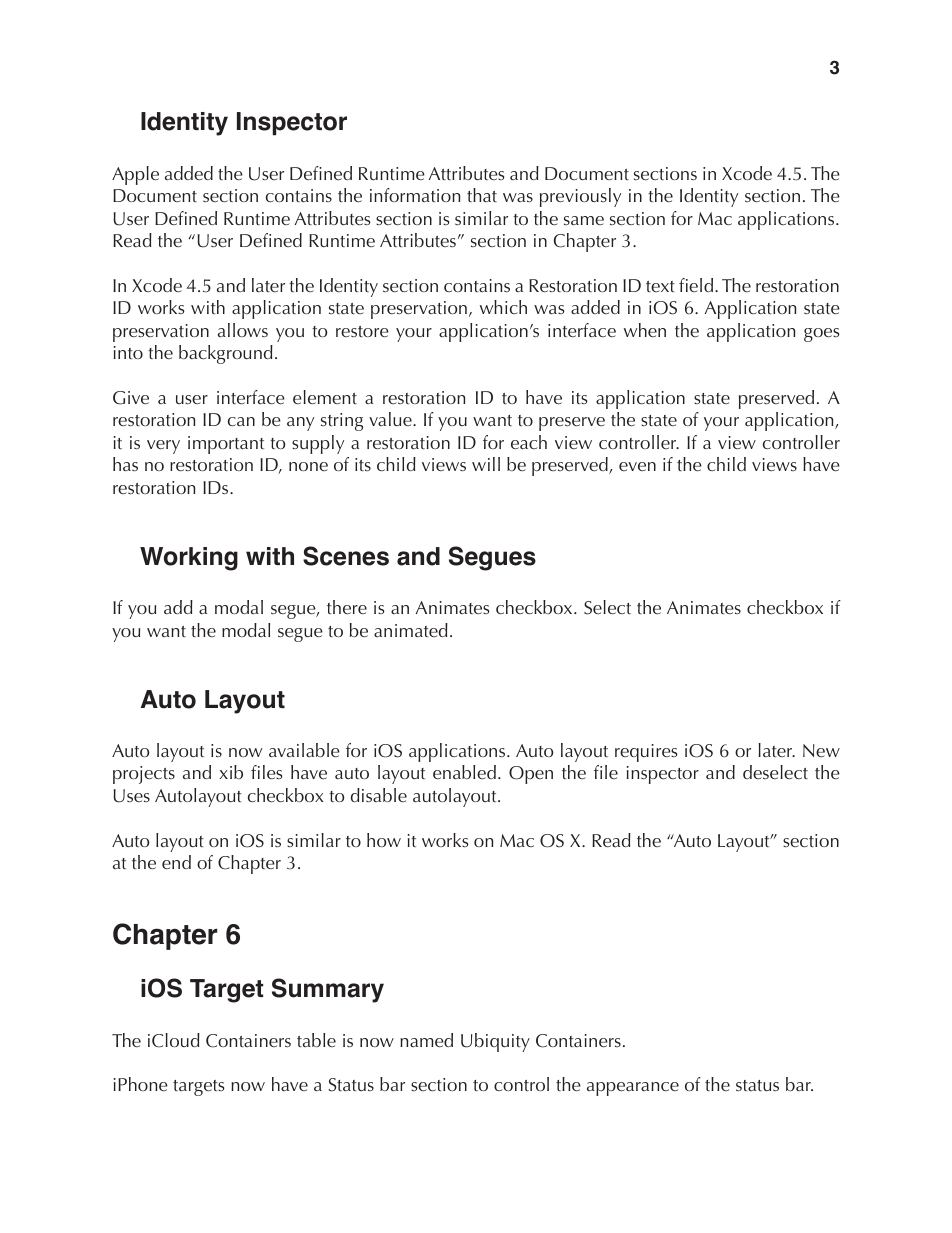 This document has height=1233, width=952. What do you see at coordinates (646, 753) in the document?
I see `requires` at bounding box center [646, 753].
